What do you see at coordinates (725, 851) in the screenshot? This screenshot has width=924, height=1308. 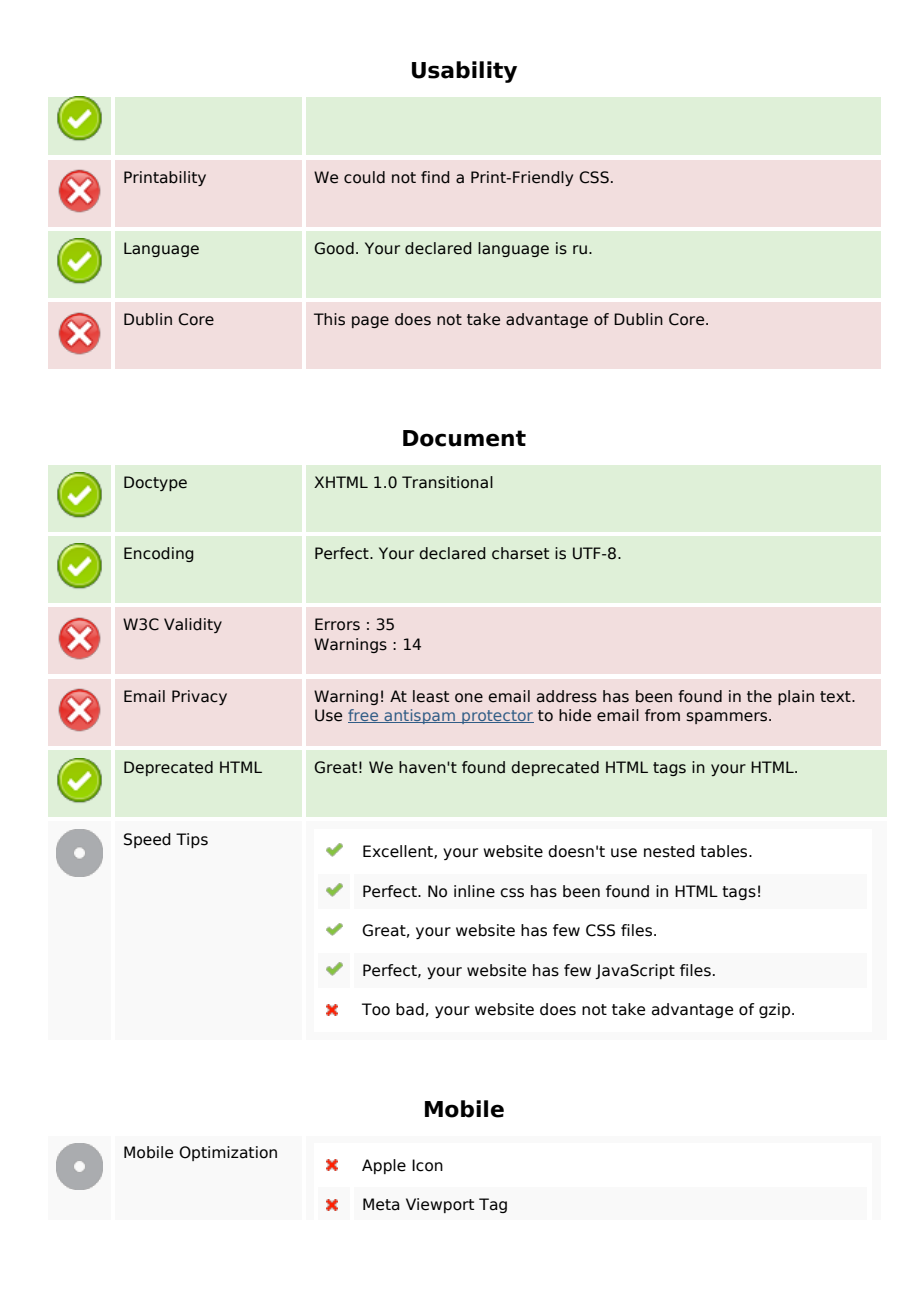 I see `tables` at bounding box center [725, 851].
